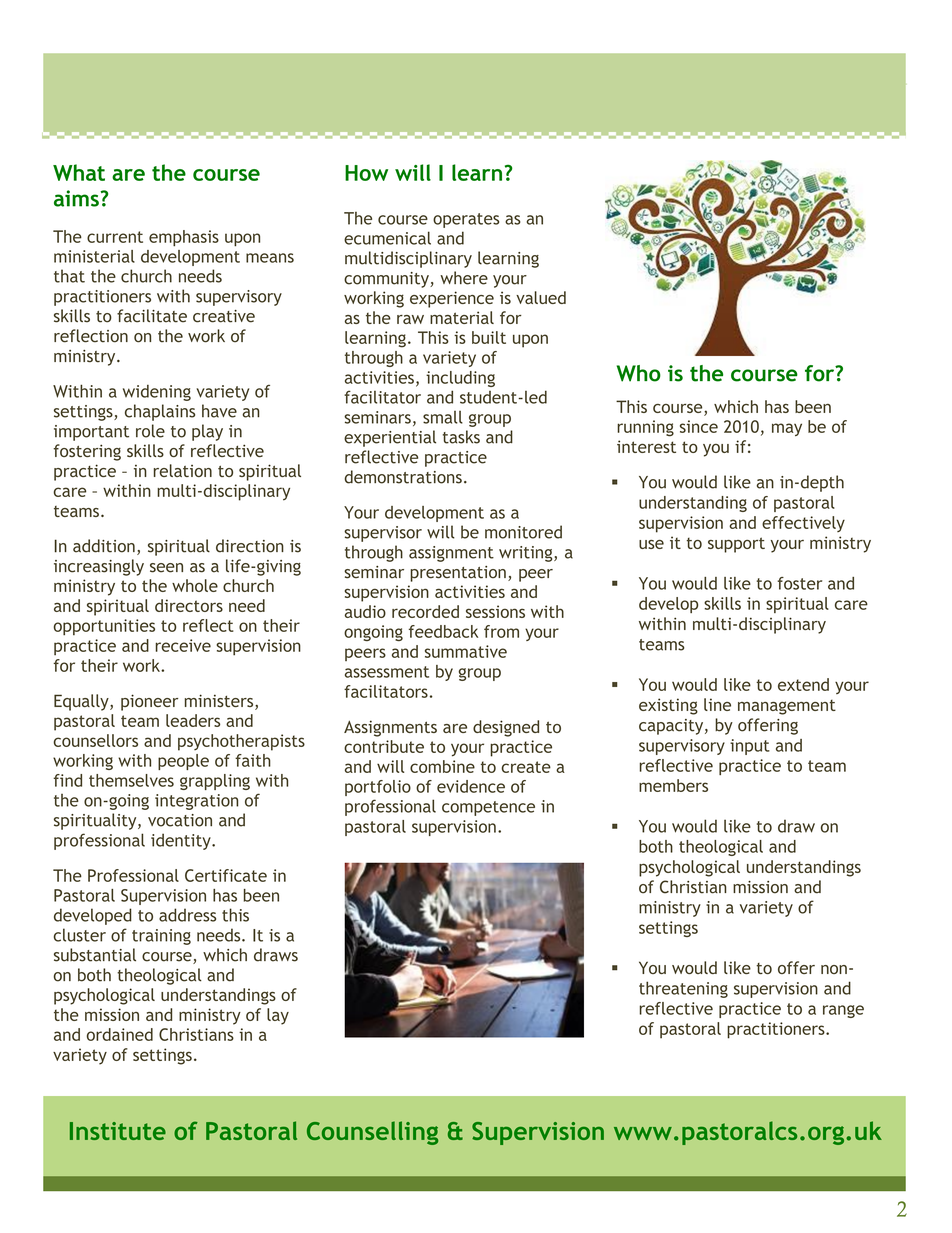 This screenshot has height=1233, width=952. I want to click on Institute, so click(118, 1131).
